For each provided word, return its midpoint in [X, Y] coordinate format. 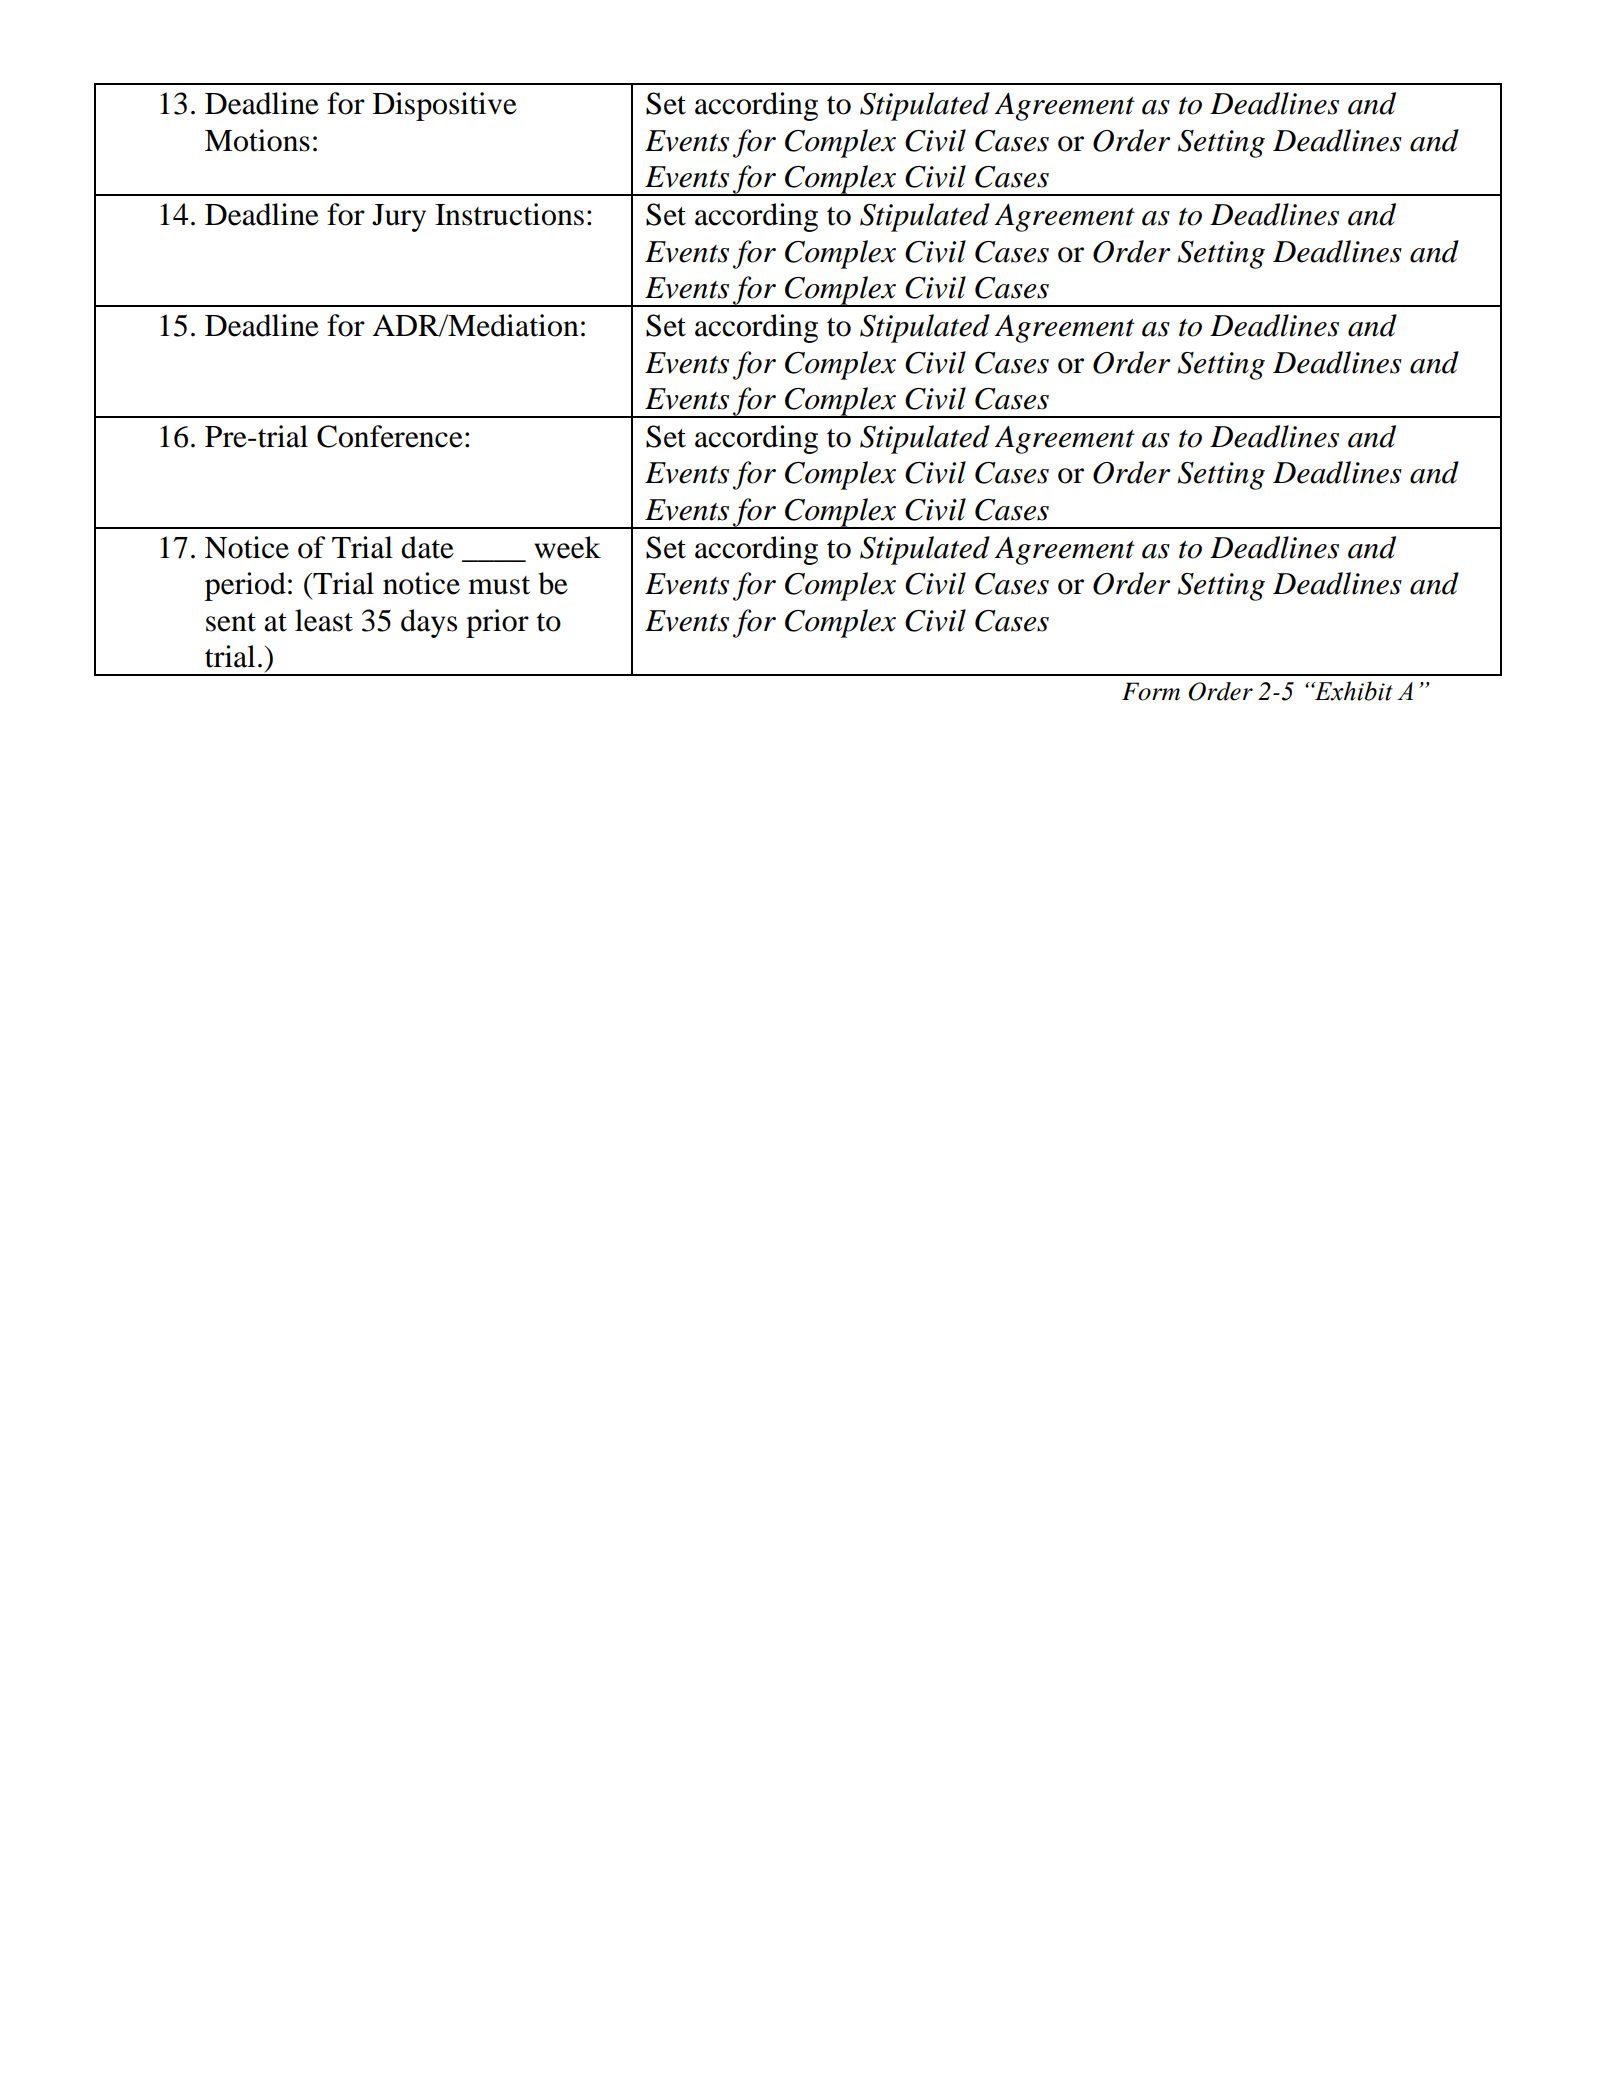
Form [1151, 691]
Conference [390, 436]
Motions [257, 140]
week [567, 547]
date [427, 547]
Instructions [509, 214]
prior [497, 623]
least [324, 620]
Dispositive [445, 106]
